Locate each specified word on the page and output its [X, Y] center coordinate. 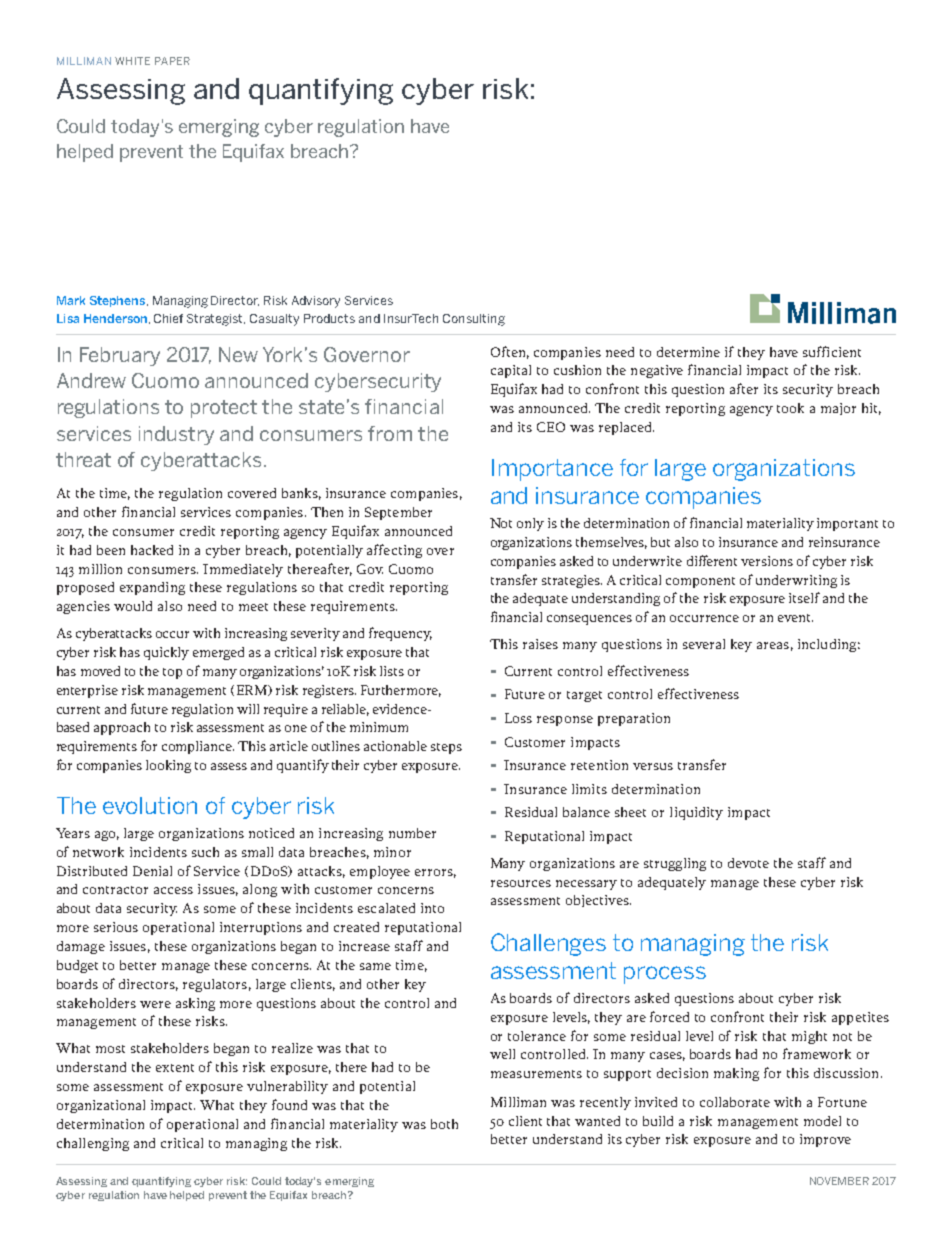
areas [773, 645]
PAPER [172, 61]
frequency [400, 634]
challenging [93, 1144]
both [444, 1124]
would [133, 606]
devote [748, 863]
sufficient [832, 351]
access [173, 890]
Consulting [474, 320]
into [432, 908]
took [790, 408]
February [120, 356]
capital [511, 371]
